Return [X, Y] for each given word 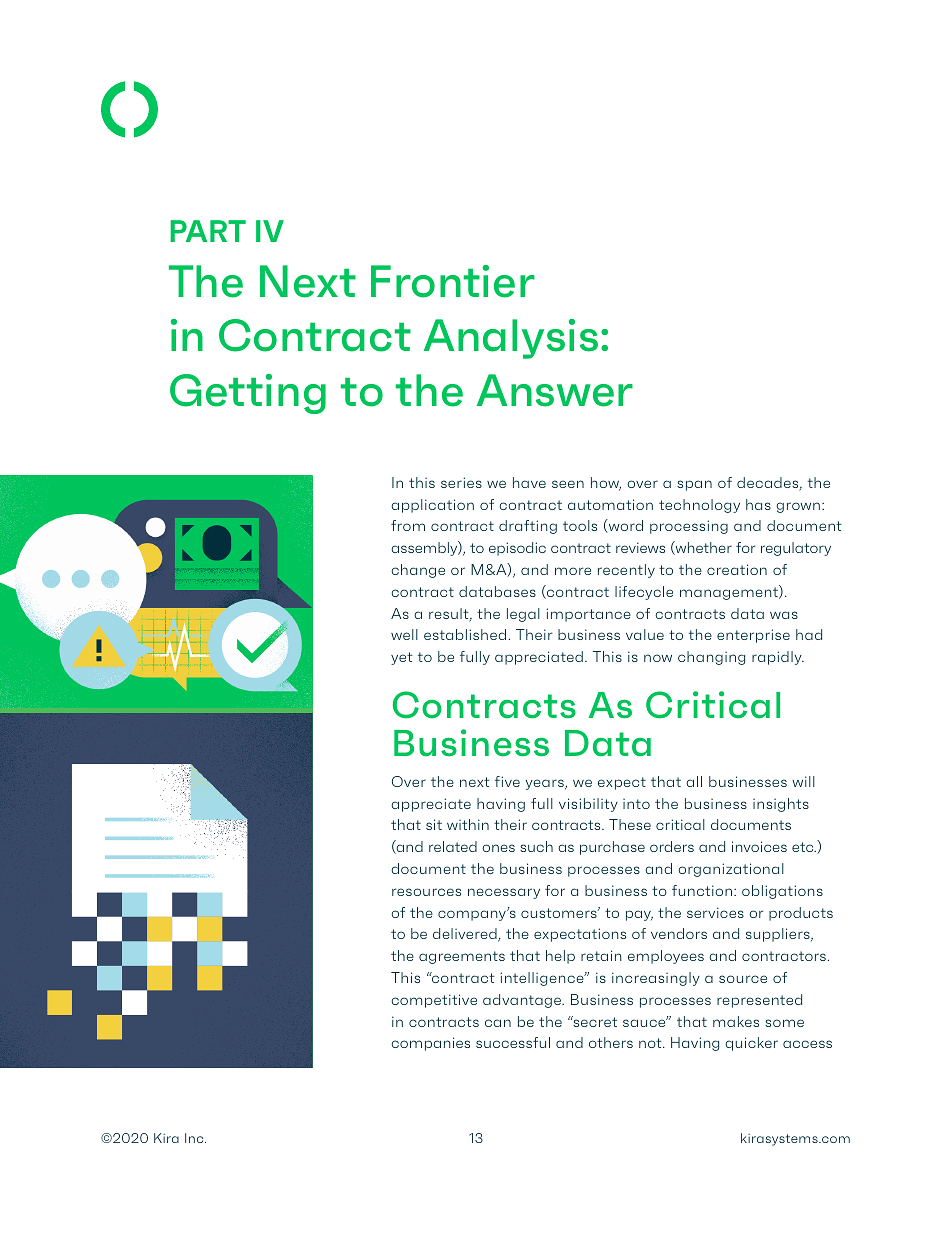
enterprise [753, 636]
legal [523, 615]
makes [736, 1021]
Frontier [453, 281]
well [404, 634]
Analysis [511, 339]
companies [430, 1044]
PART [208, 231]
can [498, 1023]
